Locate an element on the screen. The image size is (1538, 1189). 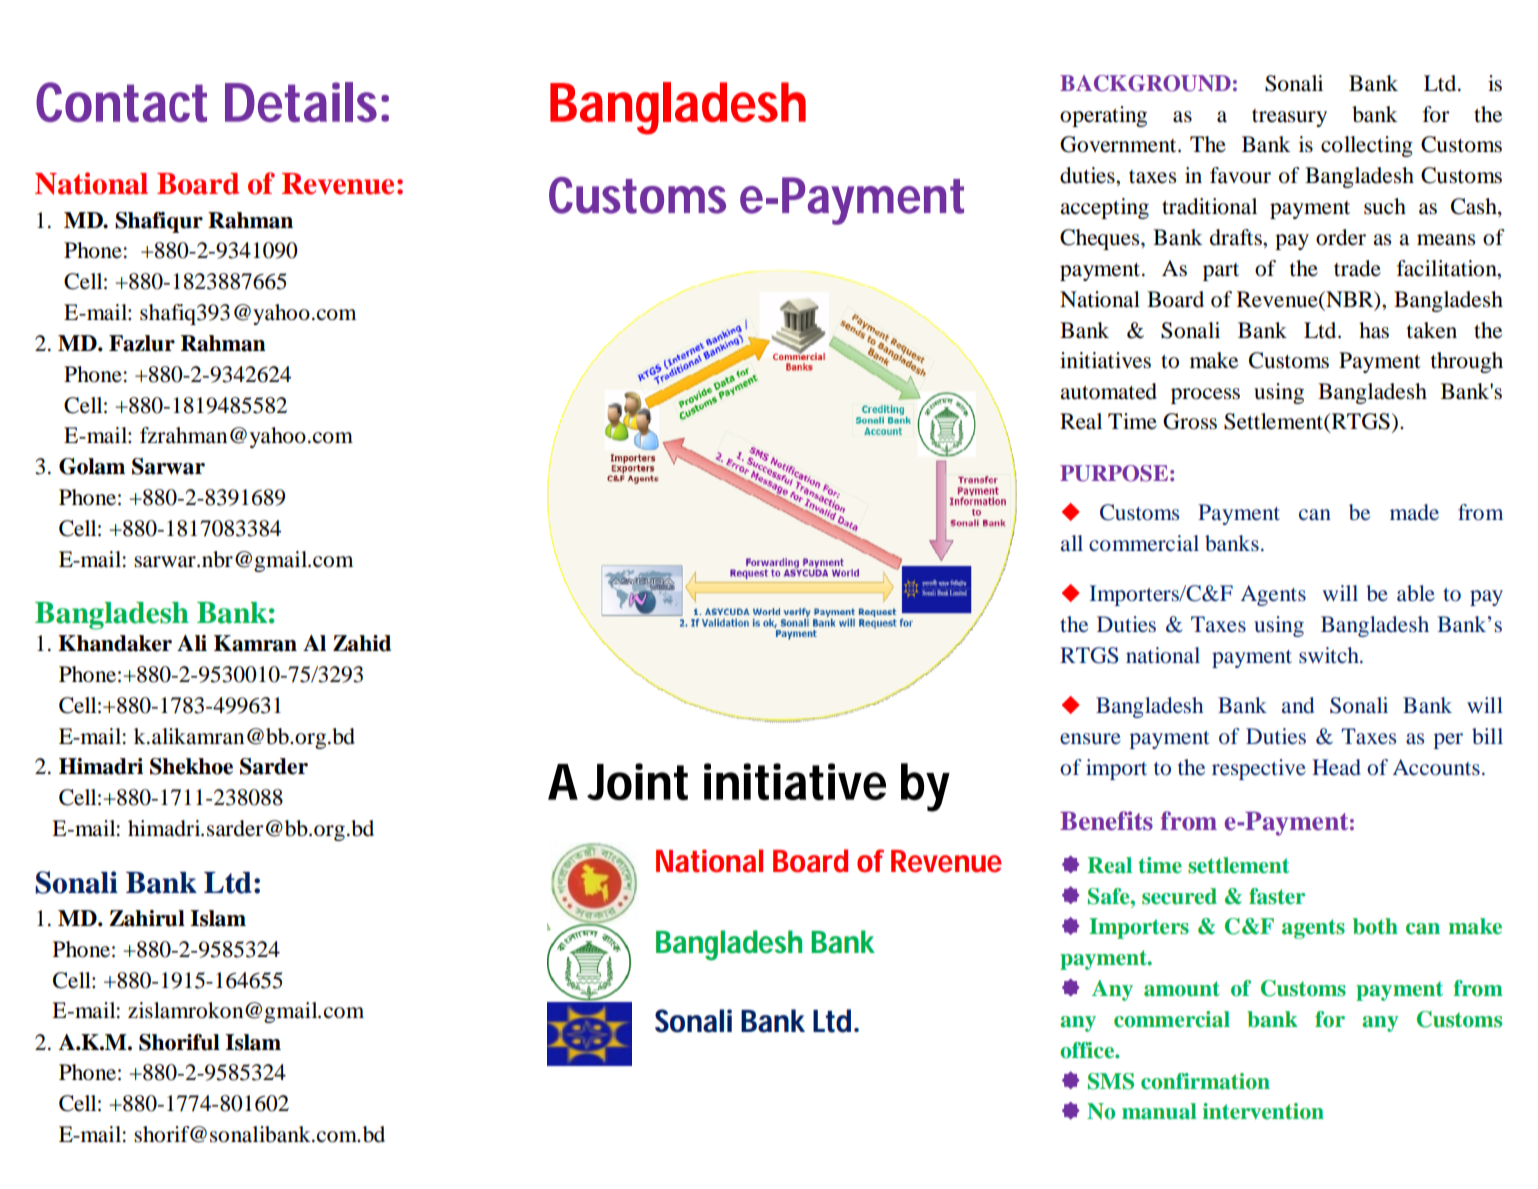
SMS is located at coordinates (1111, 1081).
